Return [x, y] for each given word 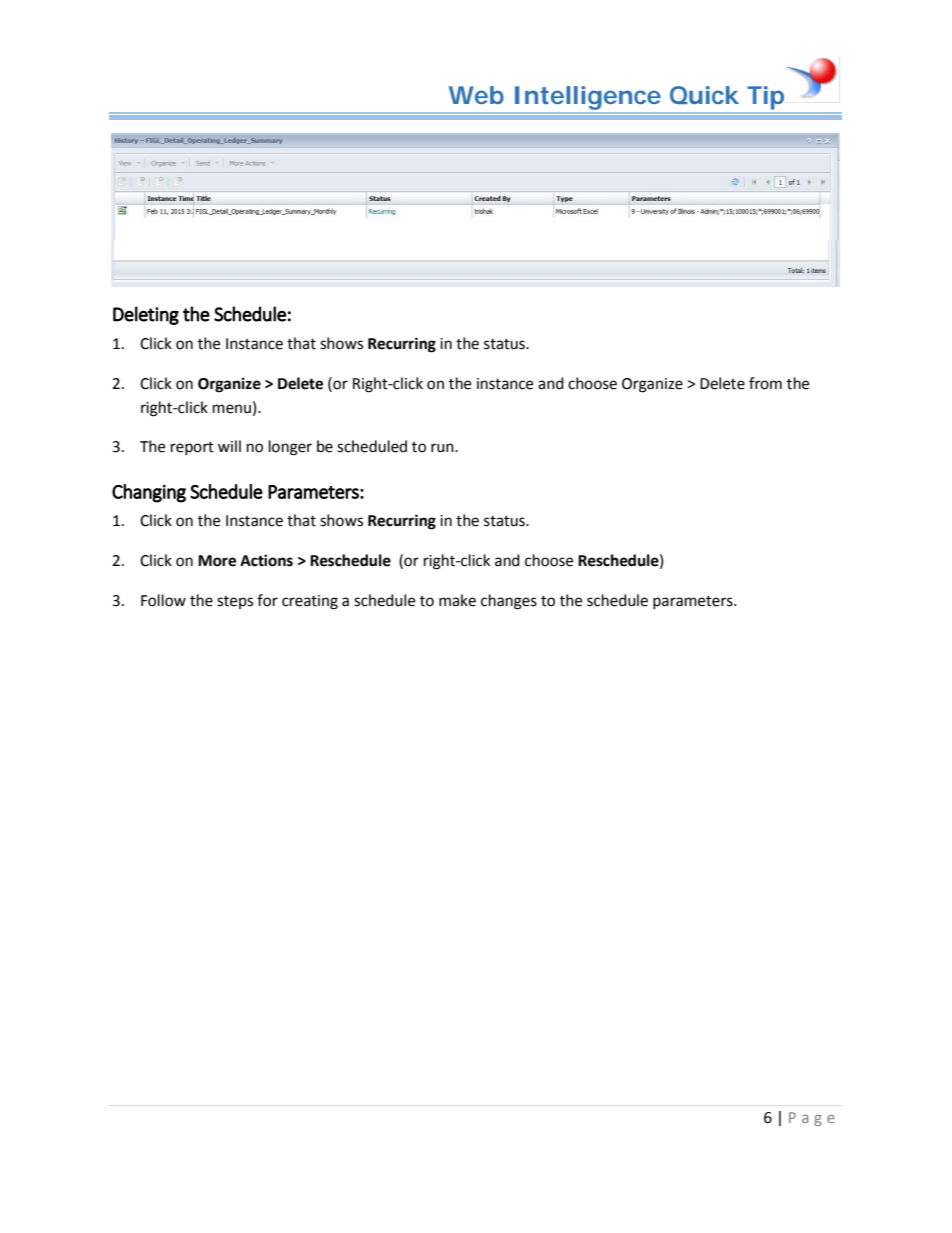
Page [812, 1119]
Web [476, 95]
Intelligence [588, 98]
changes [509, 602]
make [457, 600]
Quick [704, 95]
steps [235, 602]
